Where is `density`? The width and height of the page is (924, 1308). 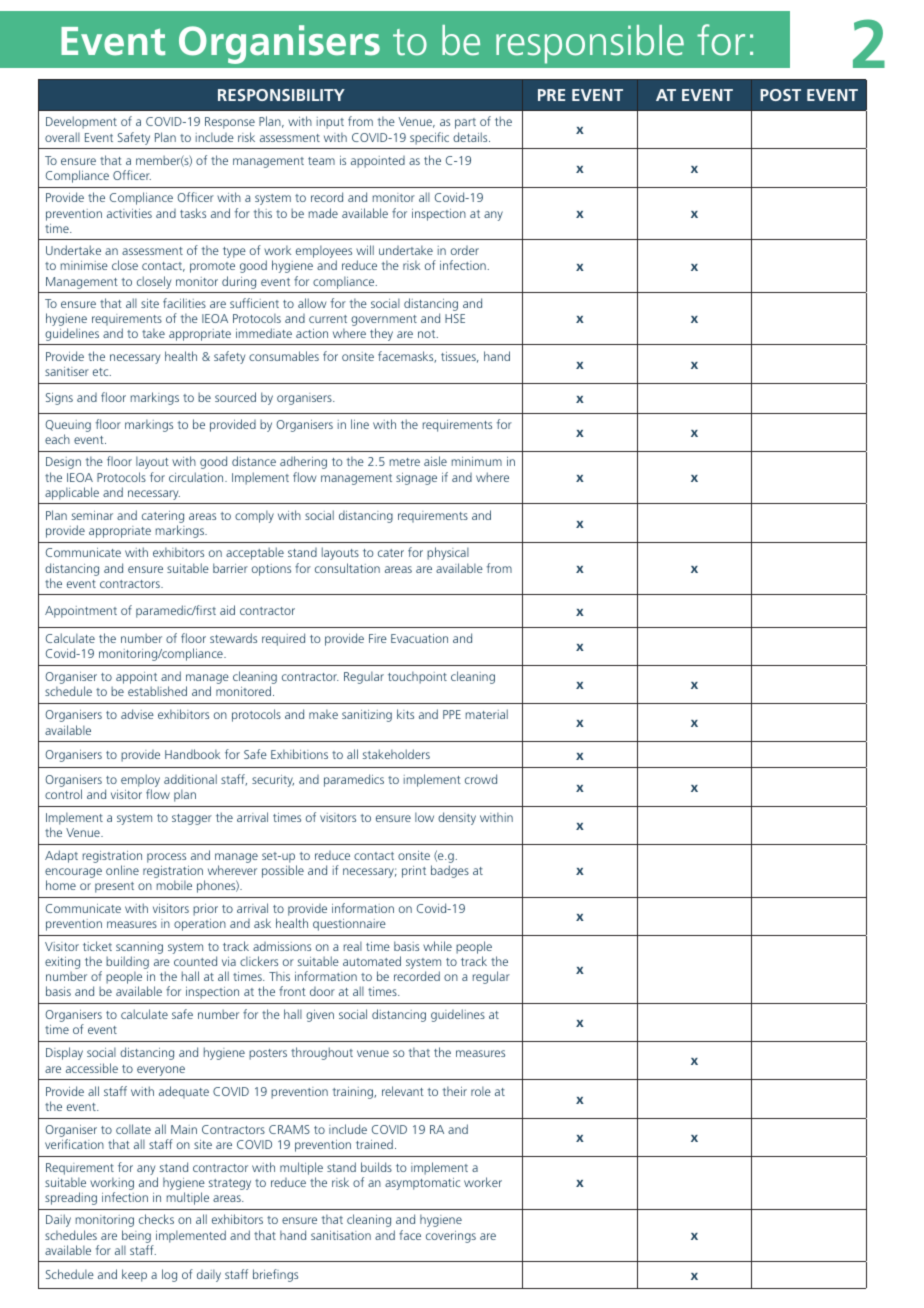 density is located at coordinates (457, 818).
